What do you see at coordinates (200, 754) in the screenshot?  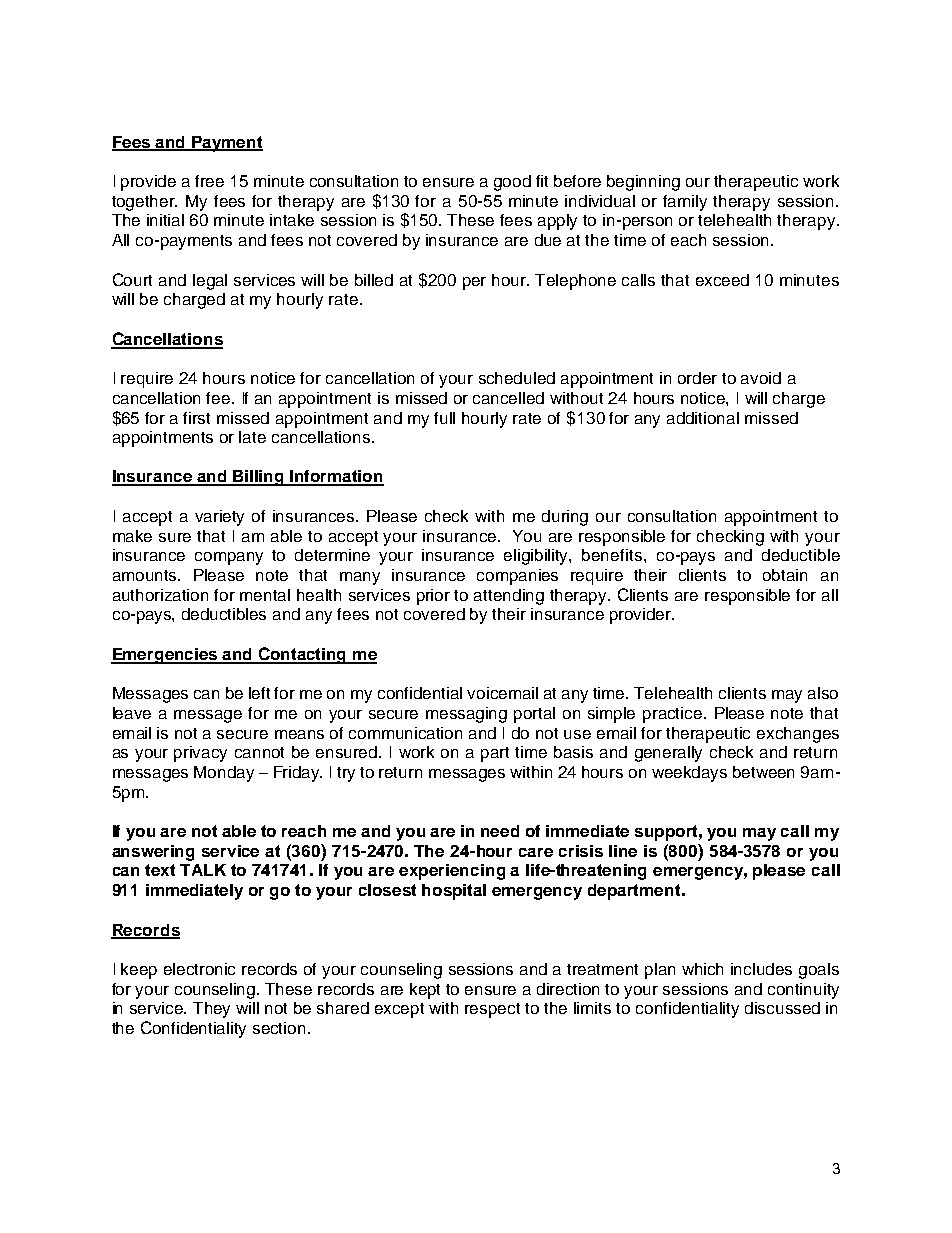 I see `privacy` at bounding box center [200, 754].
